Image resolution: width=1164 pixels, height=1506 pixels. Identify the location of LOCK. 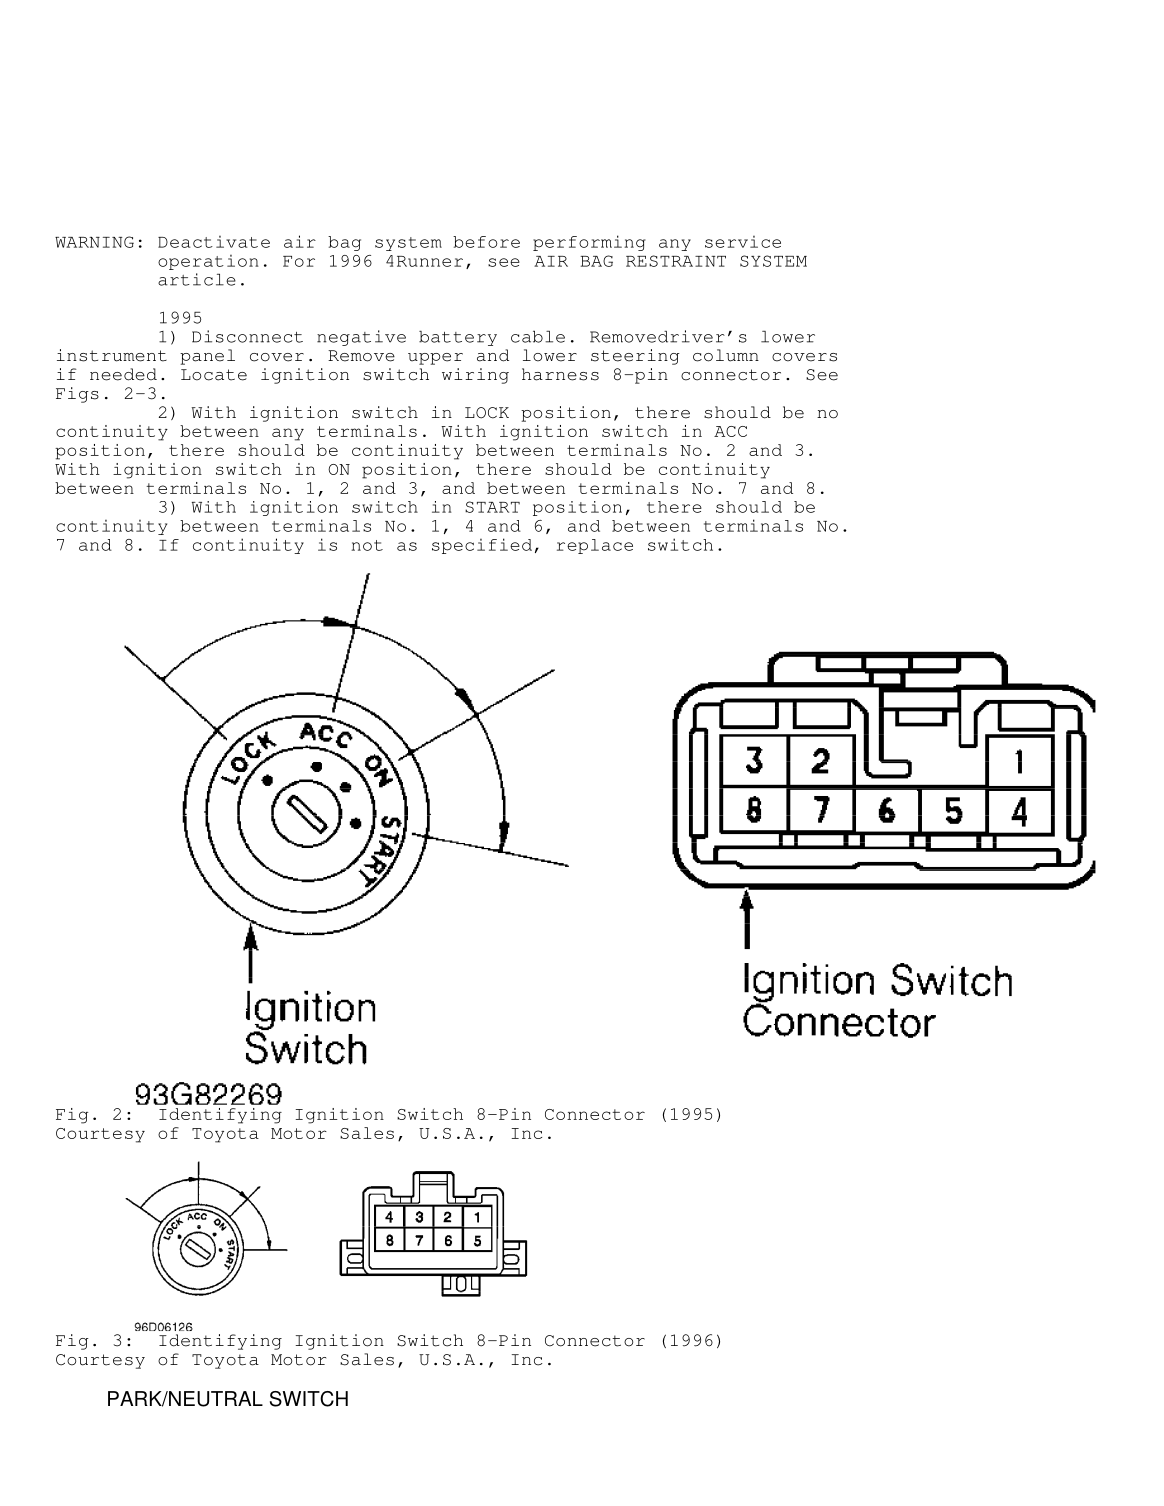
(487, 413).
